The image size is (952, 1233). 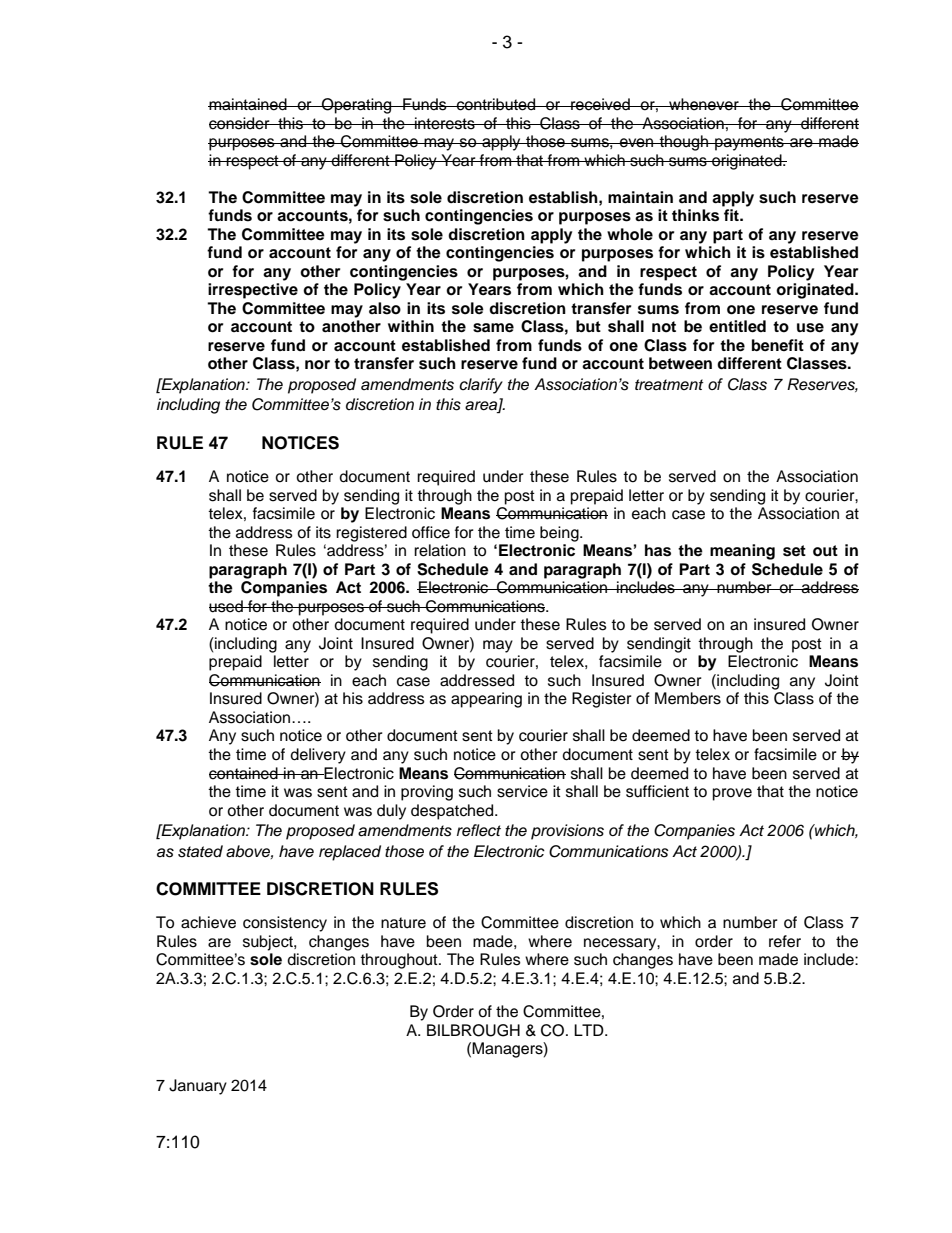 I want to click on clarify, so click(x=481, y=386).
